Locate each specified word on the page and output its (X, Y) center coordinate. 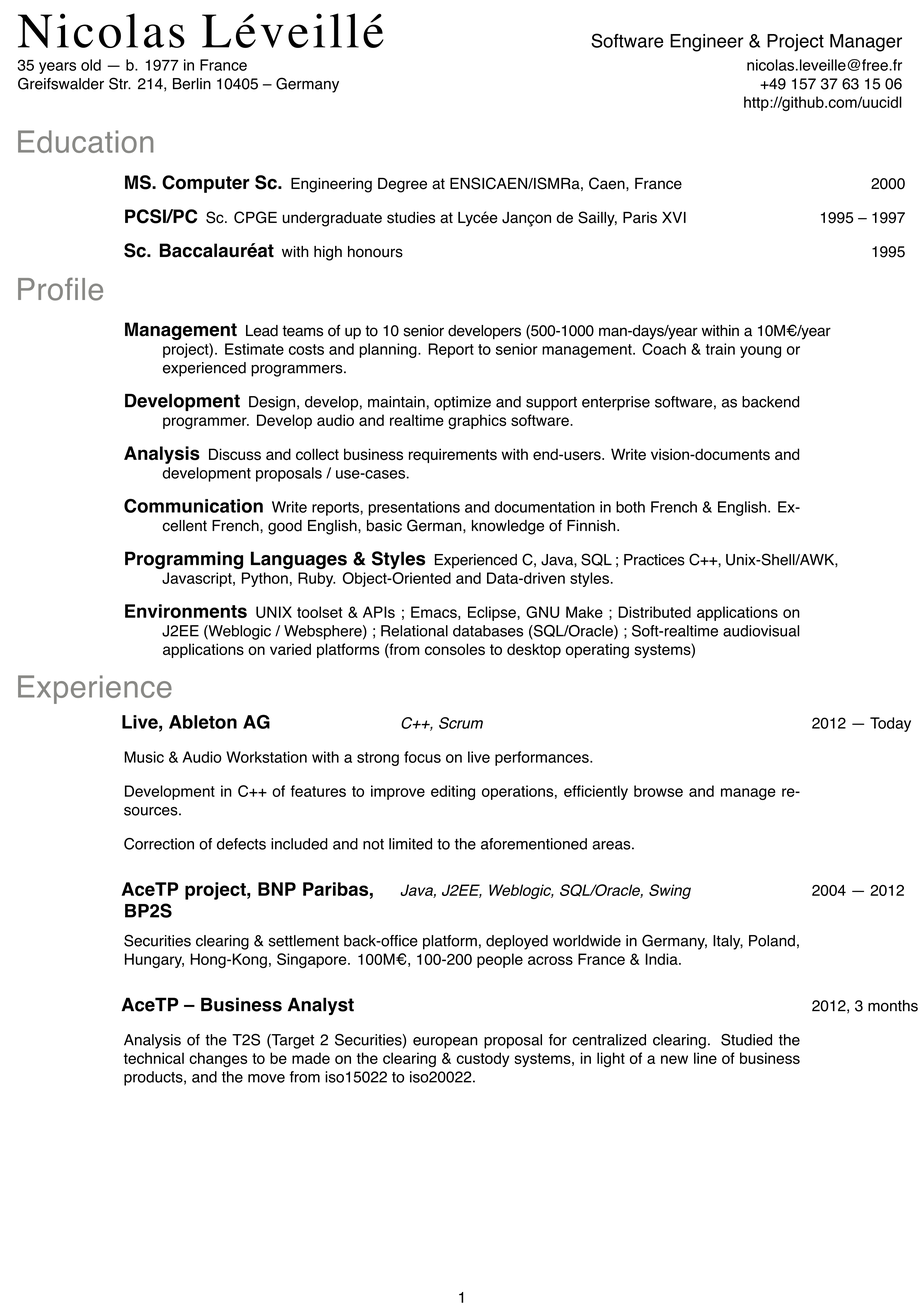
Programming (184, 560)
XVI (674, 217)
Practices (654, 560)
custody (483, 1059)
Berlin (192, 84)
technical (154, 1058)
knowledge (508, 527)
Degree (402, 185)
